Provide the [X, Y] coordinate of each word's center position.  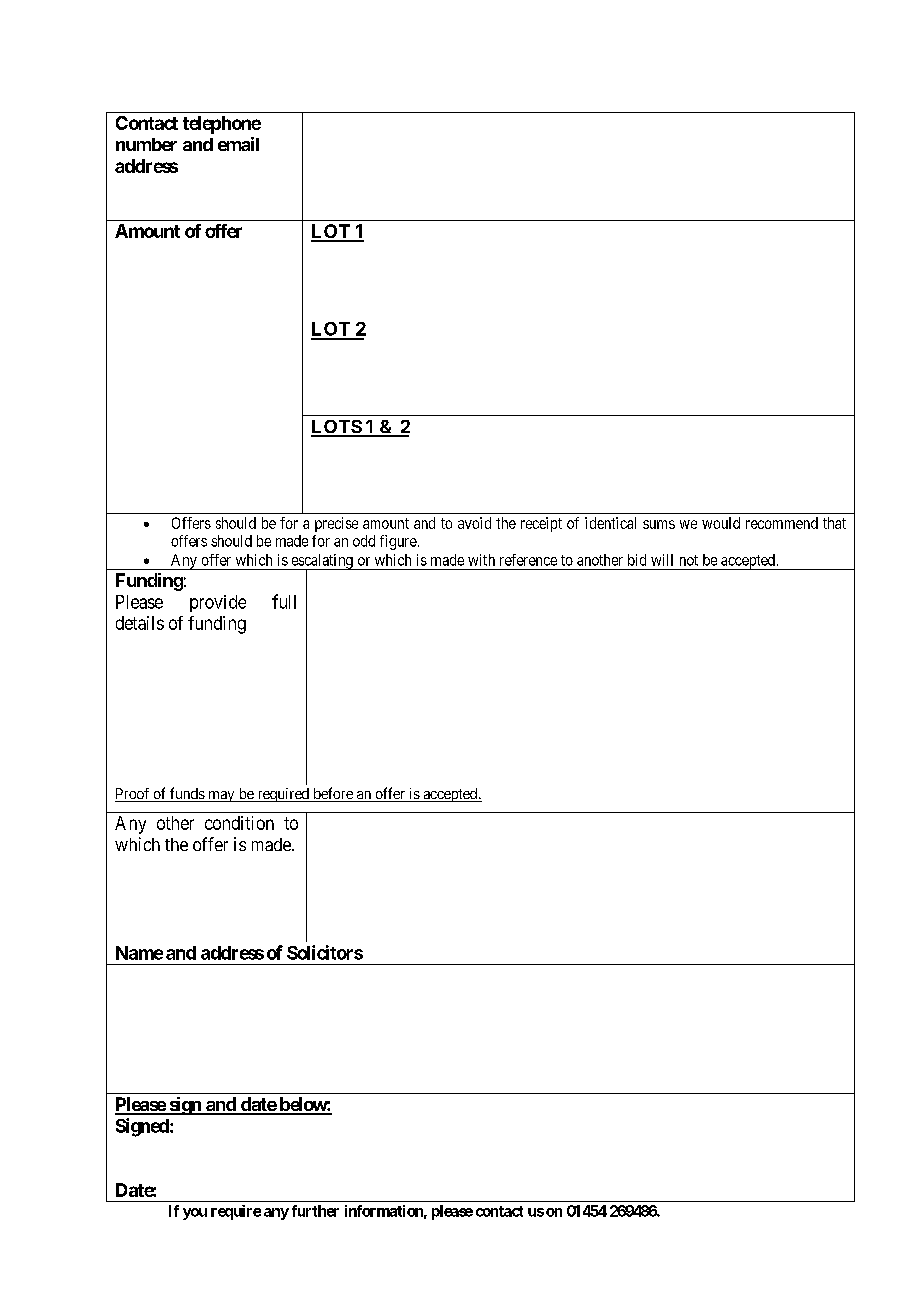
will [662, 560]
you [195, 1214]
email [238, 144]
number [146, 144]
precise [336, 524]
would [721, 523]
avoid [474, 523]
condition [239, 823]
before [333, 794]
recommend [782, 523]
